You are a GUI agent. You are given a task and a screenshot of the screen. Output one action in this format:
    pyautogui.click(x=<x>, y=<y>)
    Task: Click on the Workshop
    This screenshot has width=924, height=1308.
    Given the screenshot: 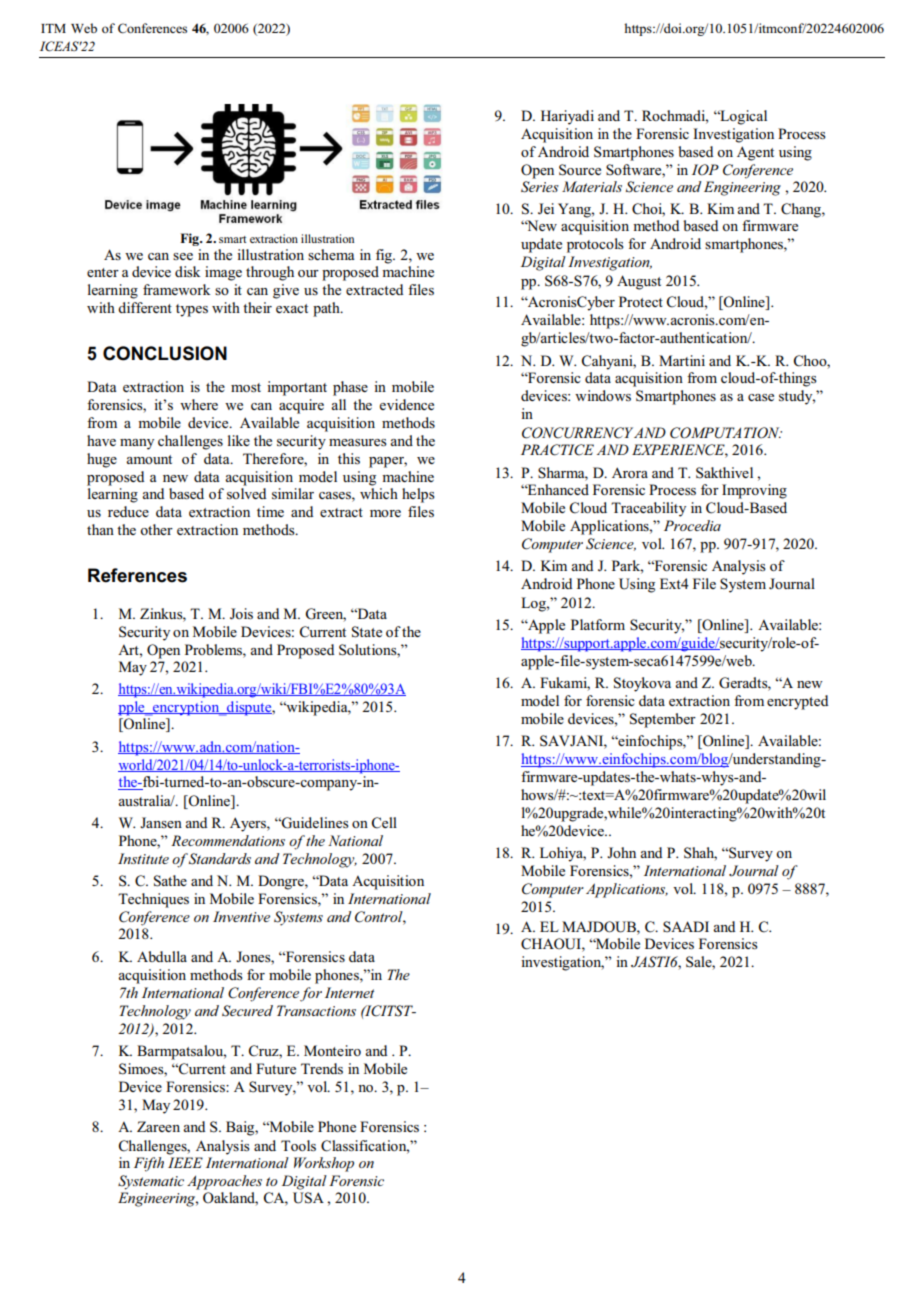 What is the action you would take?
    pyautogui.click(x=324, y=1164)
